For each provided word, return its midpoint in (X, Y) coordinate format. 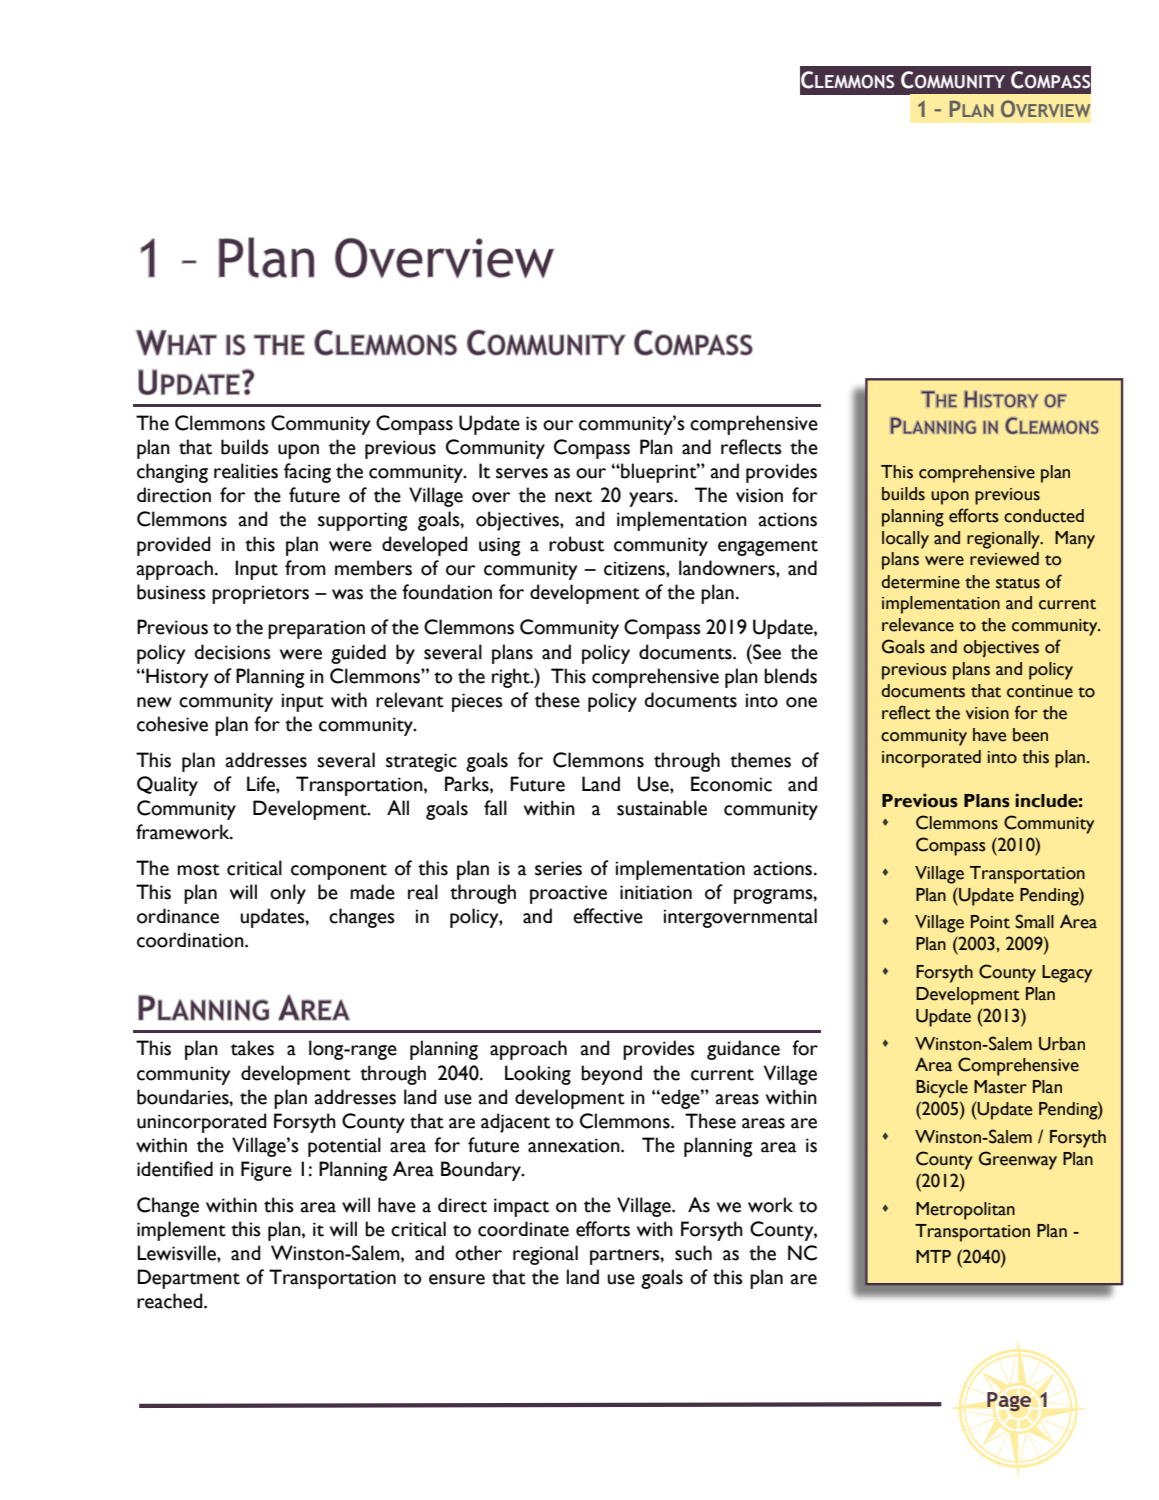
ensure (457, 1279)
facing (307, 473)
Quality (167, 786)
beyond (611, 1075)
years (652, 499)
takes (252, 1048)
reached (171, 1301)
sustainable (662, 808)
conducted (1044, 516)
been (1030, 735)
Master (1000, 1087)
